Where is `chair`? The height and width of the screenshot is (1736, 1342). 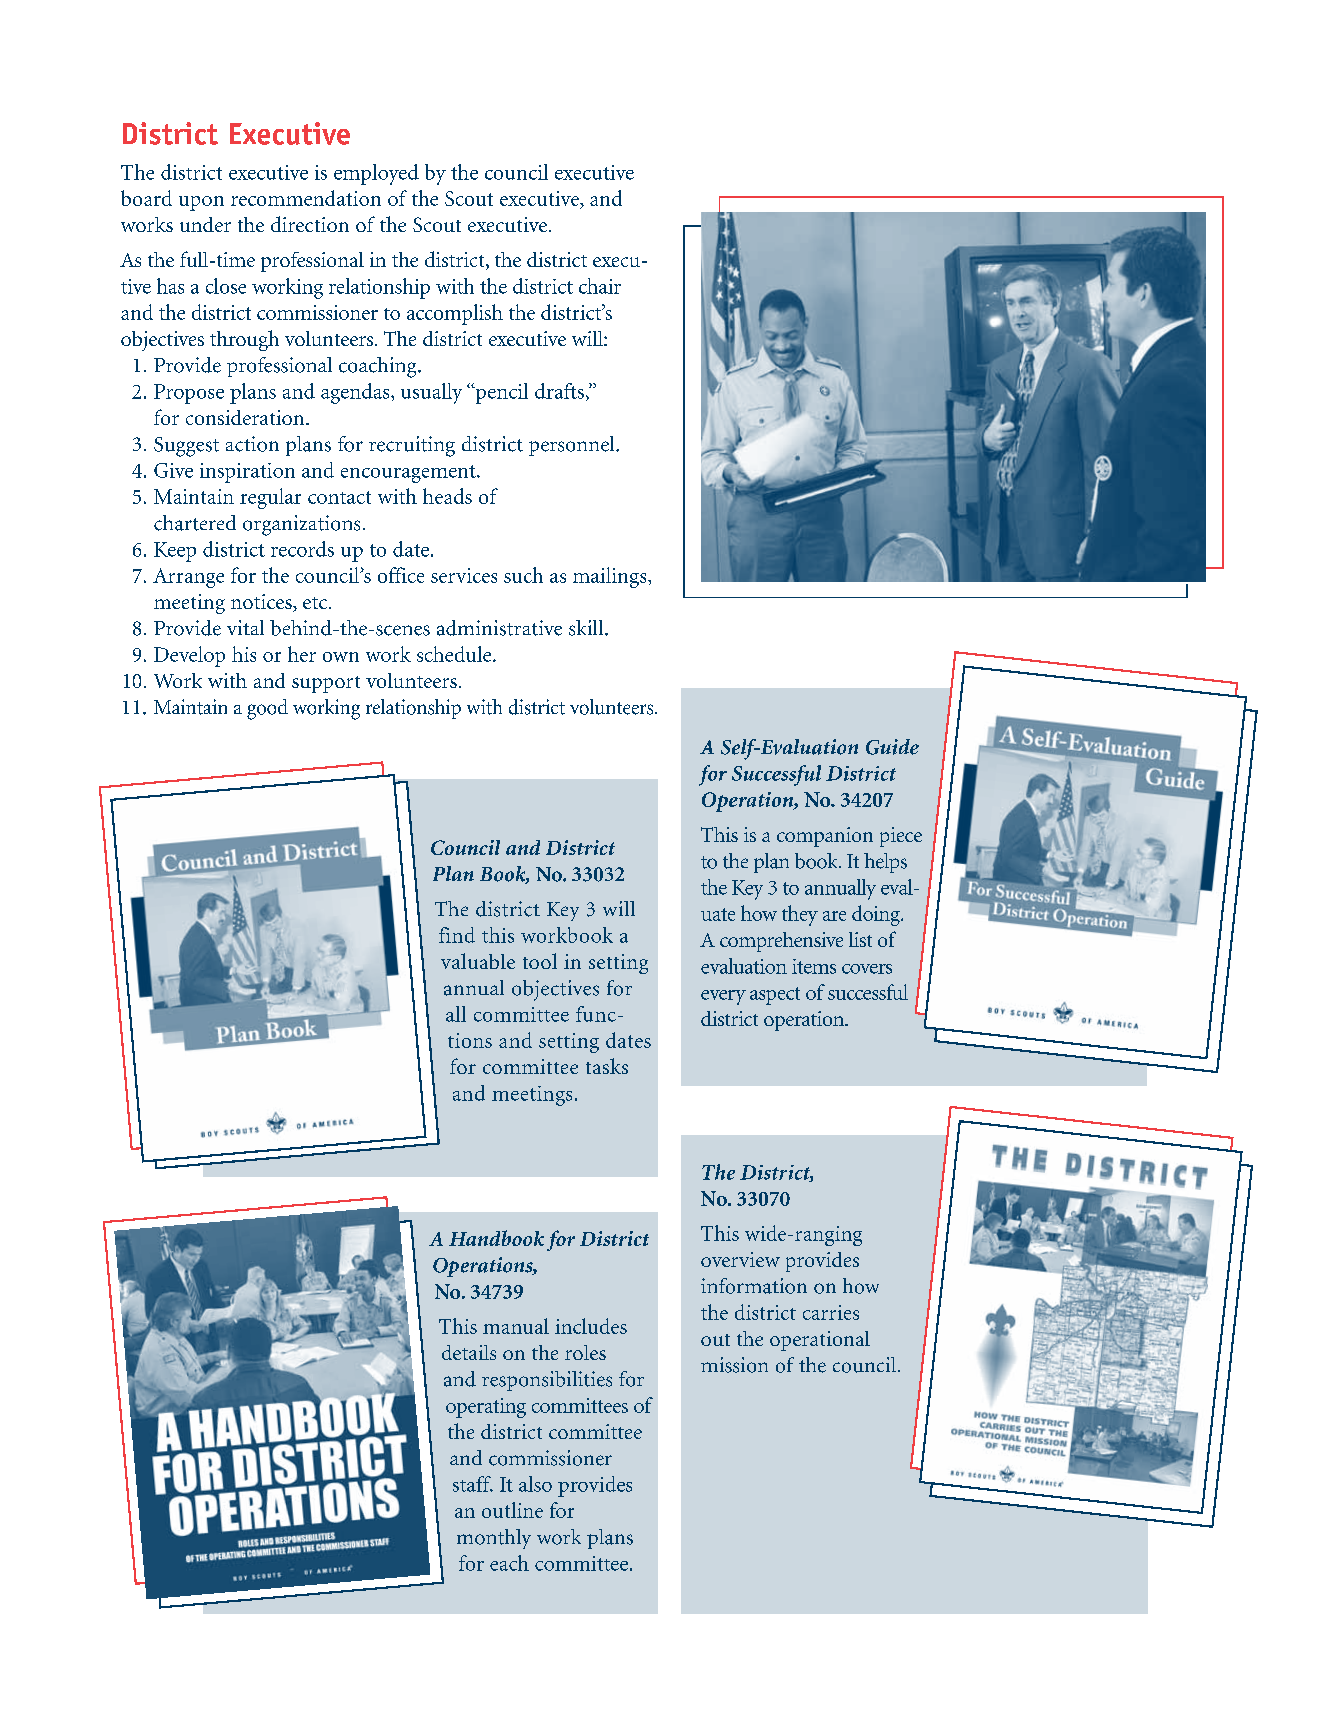 chair is located at coordinates (600, 286).
